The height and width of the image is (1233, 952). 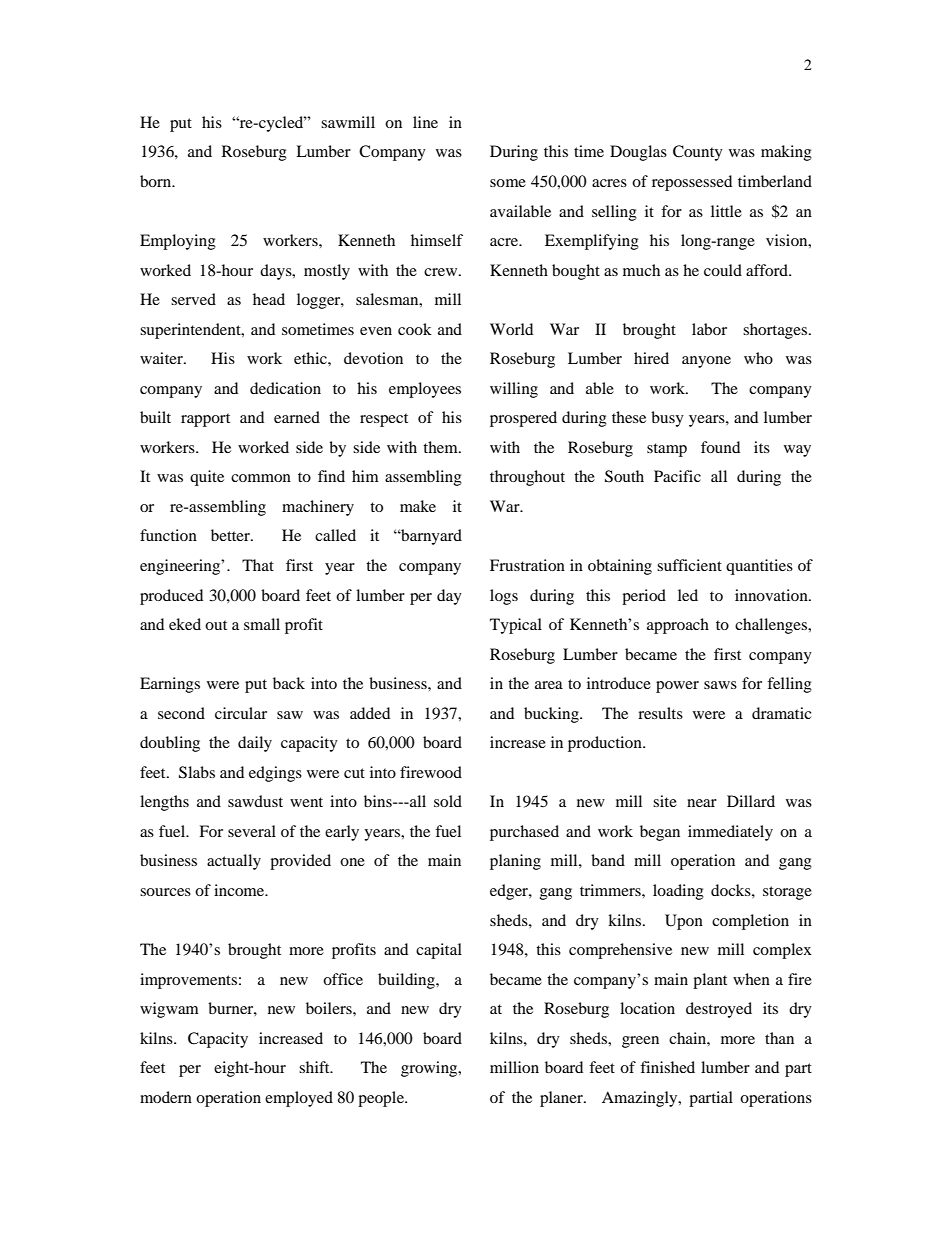 I want to click on approach, so click(x=678, y=626).
